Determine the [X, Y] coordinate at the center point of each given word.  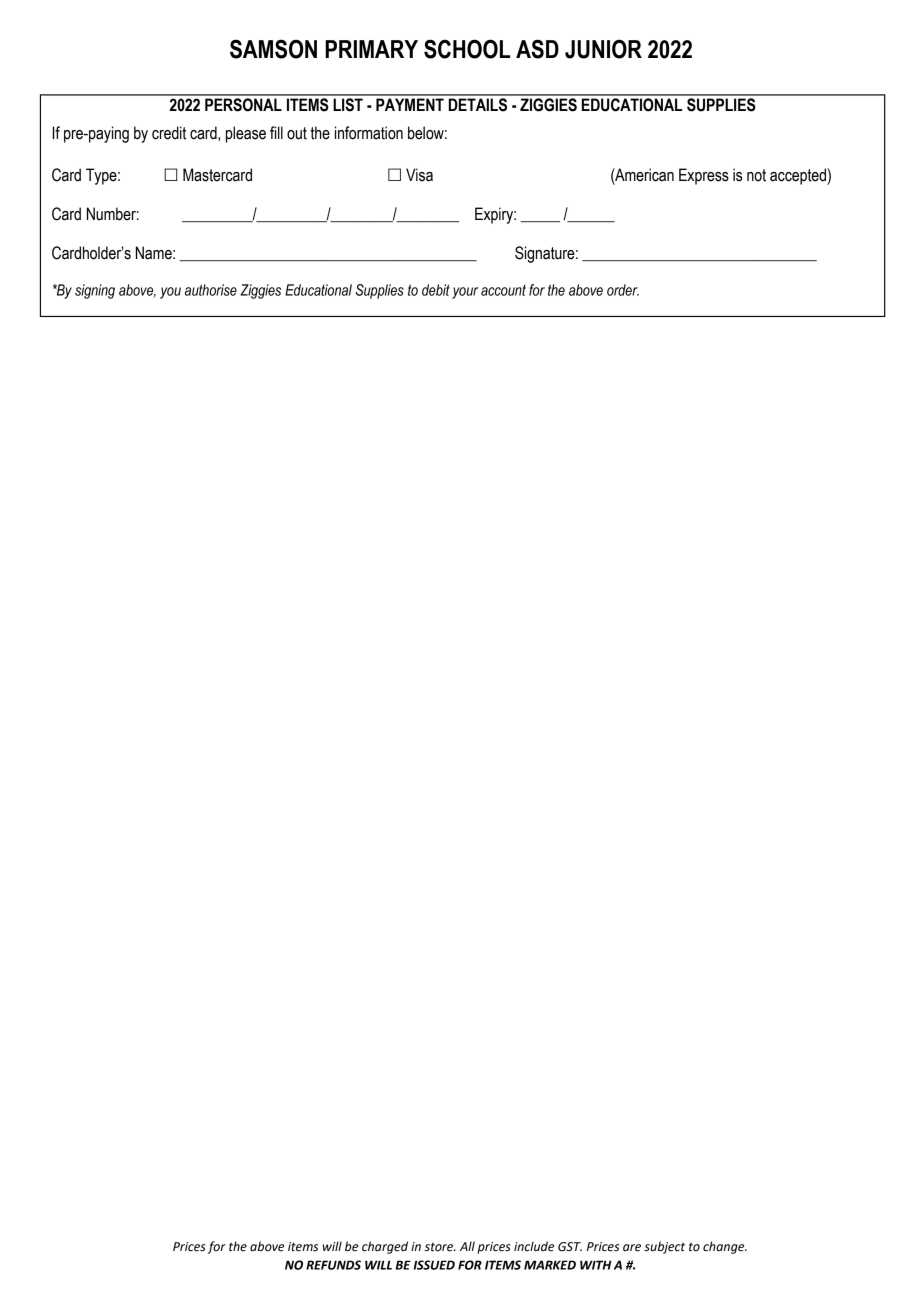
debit [436, 290]
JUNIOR [603, 49]
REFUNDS [333, 1265]
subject [664, 1247]
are [632, 1248]
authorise [211, 290]
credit [169, 133]
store [440, 1247]
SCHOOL [467, 49]
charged [385, 1247]
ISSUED [434, 1265]
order [623, 290]
